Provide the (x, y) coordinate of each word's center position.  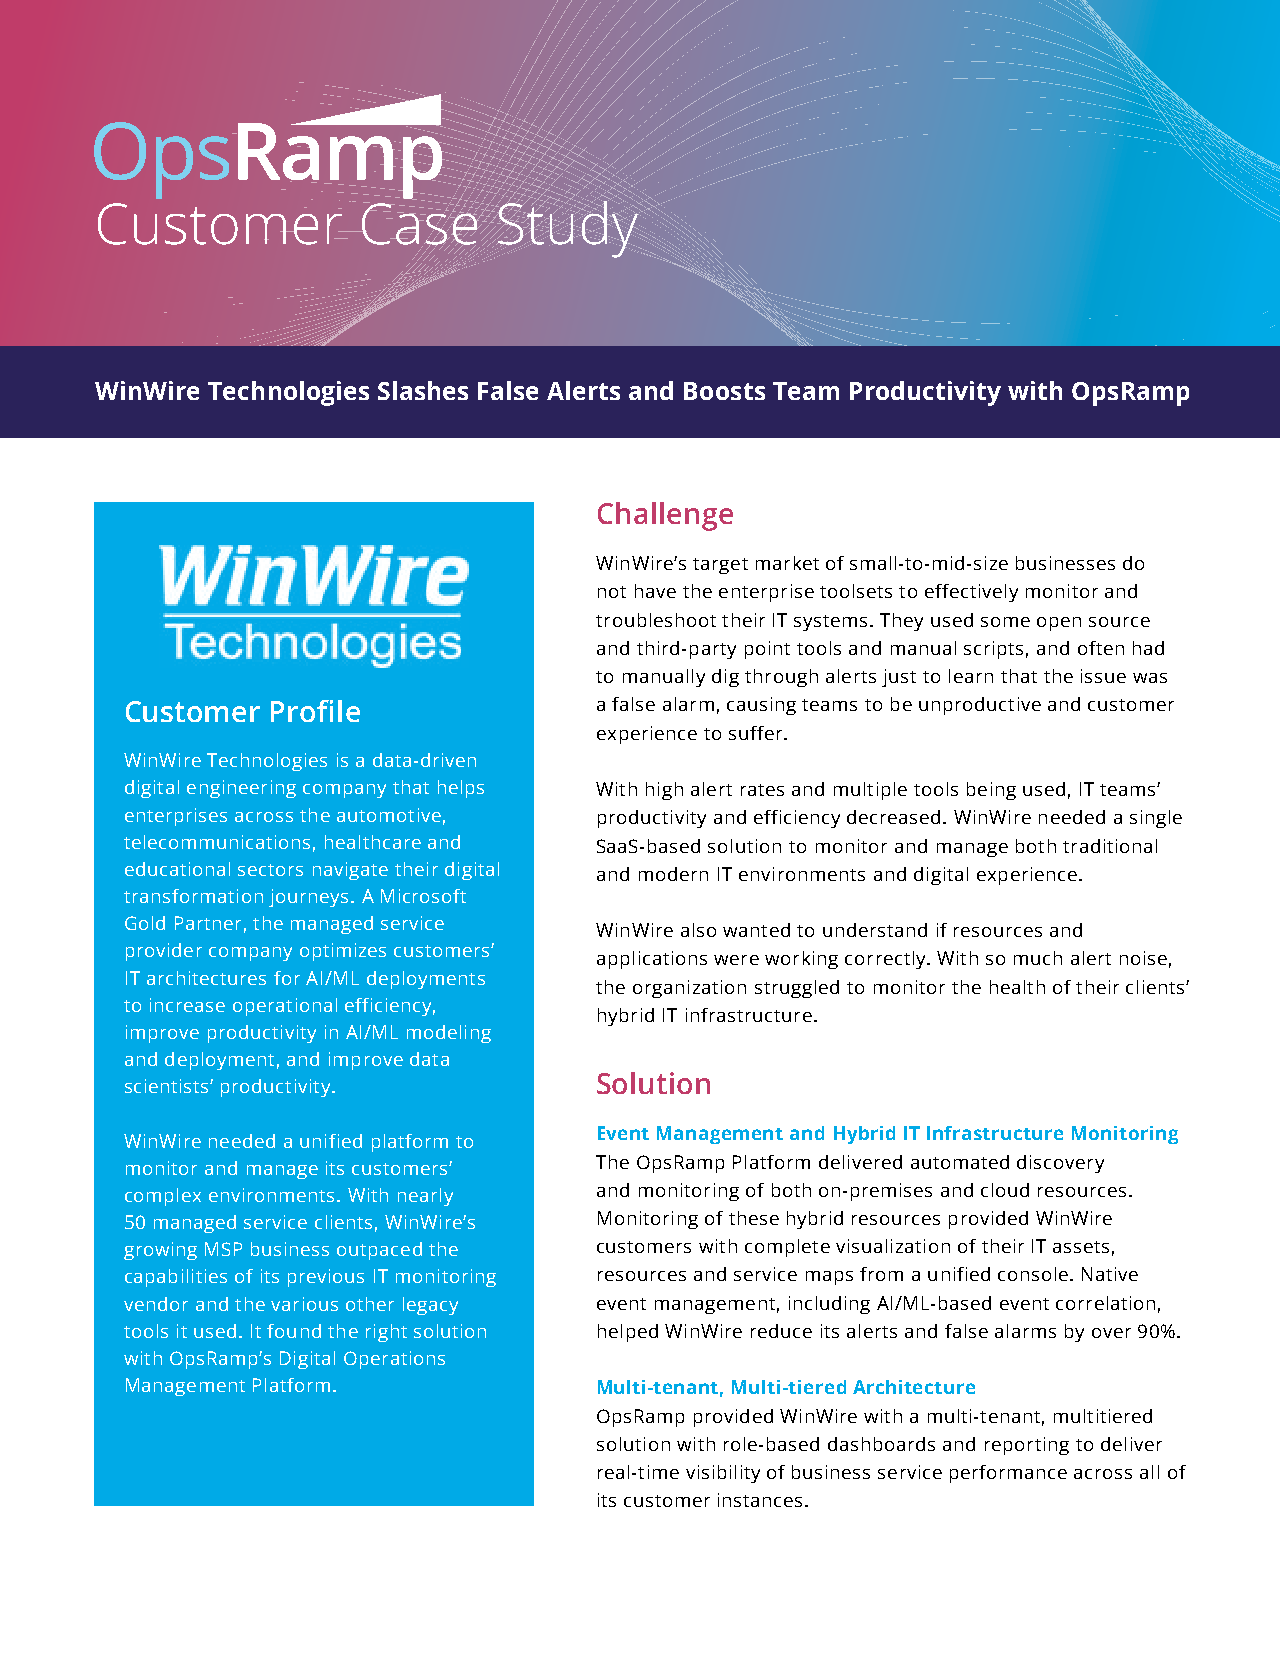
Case (419, 224)
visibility (723, 1474)
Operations (394, 1360)
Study (568, 228)
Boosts (724, 391)
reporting (1027, 1446)
